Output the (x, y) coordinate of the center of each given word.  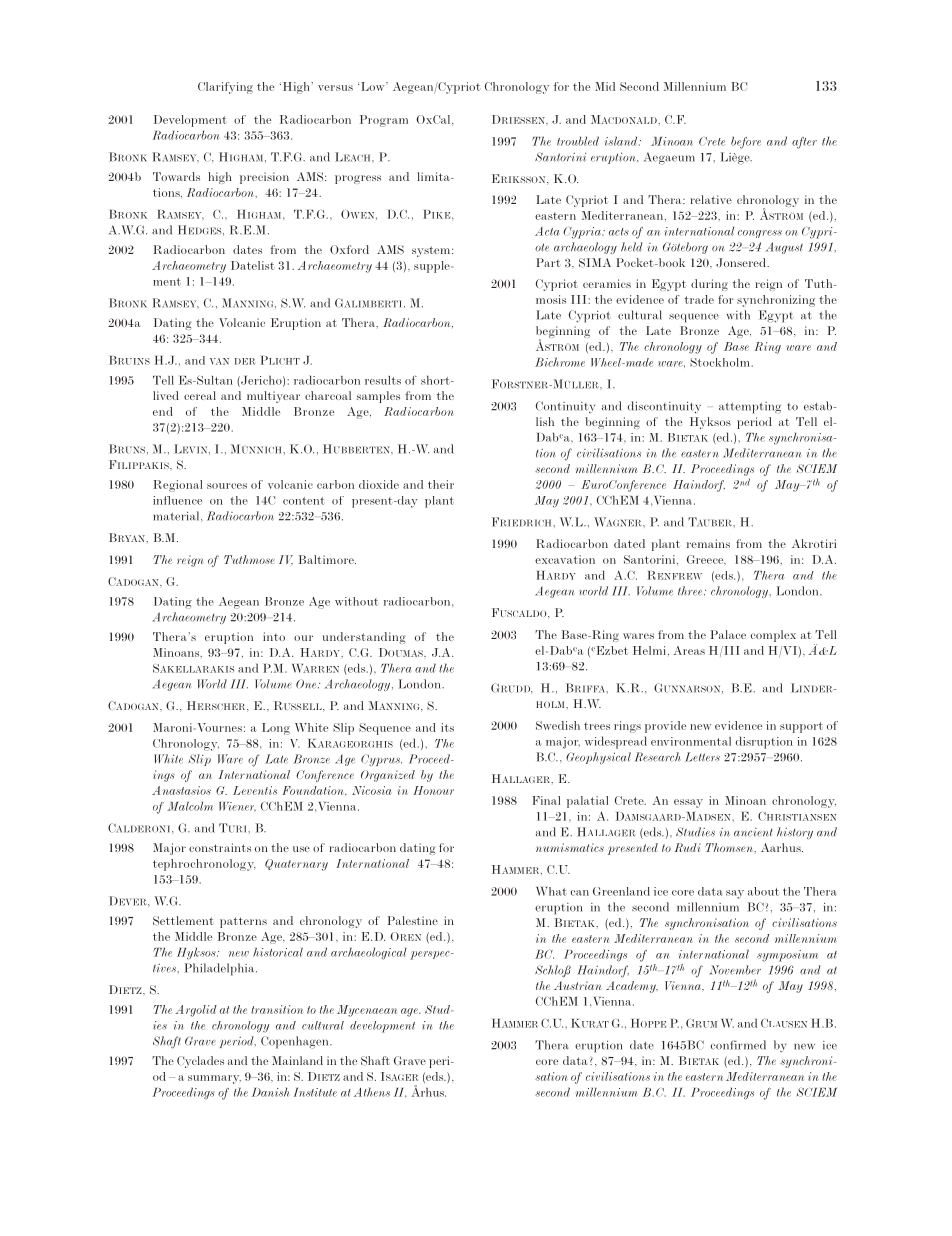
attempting (750, 408)
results (383, 380)
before (746, 143)
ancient (753, 832)
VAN (219, 361)
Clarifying (225, 88)
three (691, 591)
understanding (363, 638)
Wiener (237, 806)
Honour (434, 790)
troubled (578, 141)
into (274, 636)
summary (214, 1079)
